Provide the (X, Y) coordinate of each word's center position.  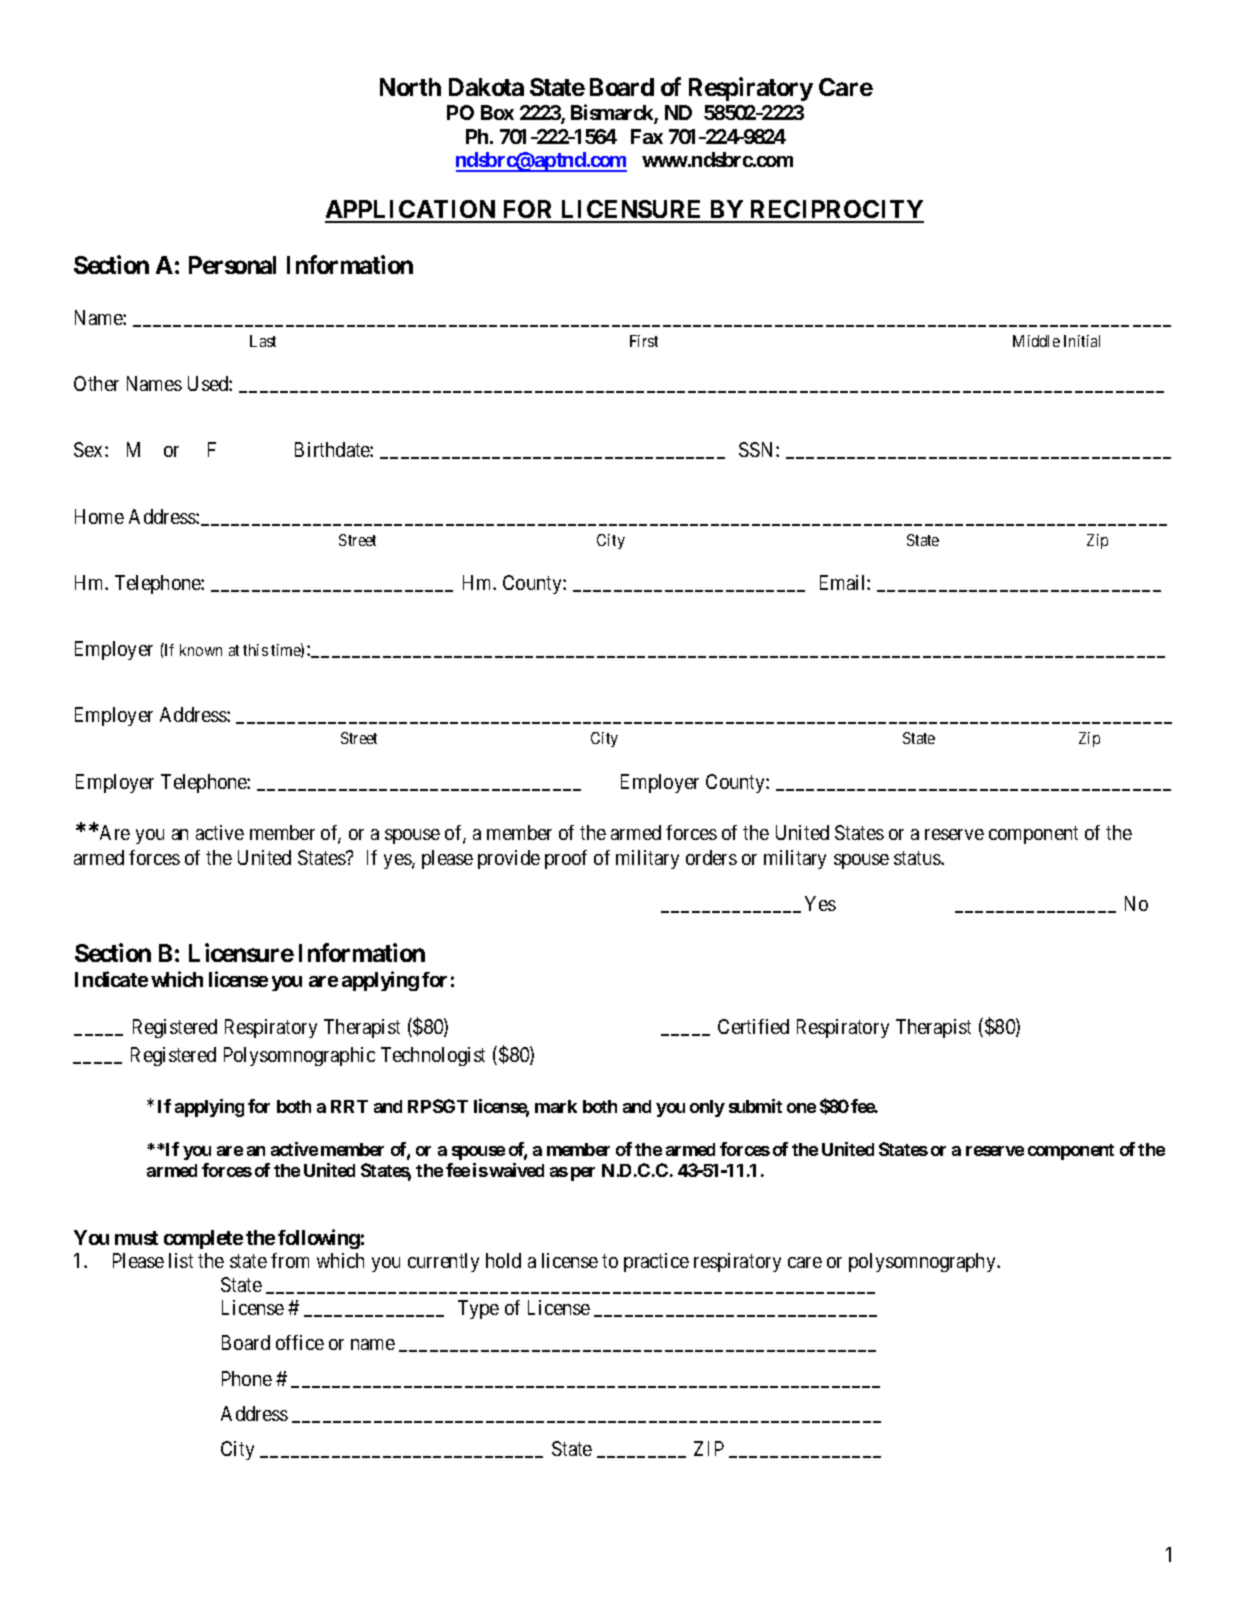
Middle (1036, 341)
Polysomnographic (299, 1056)
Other (96, 383)
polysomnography (923, 1262)
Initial (1082, 341)
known (201, 650)
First (644, 341)
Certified (753, 1026)
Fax (647, 136)
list (181, 1260)
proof (566, 859)
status (918, 858)
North (410, 87)
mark (556, 1106)
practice (656, 1262)
